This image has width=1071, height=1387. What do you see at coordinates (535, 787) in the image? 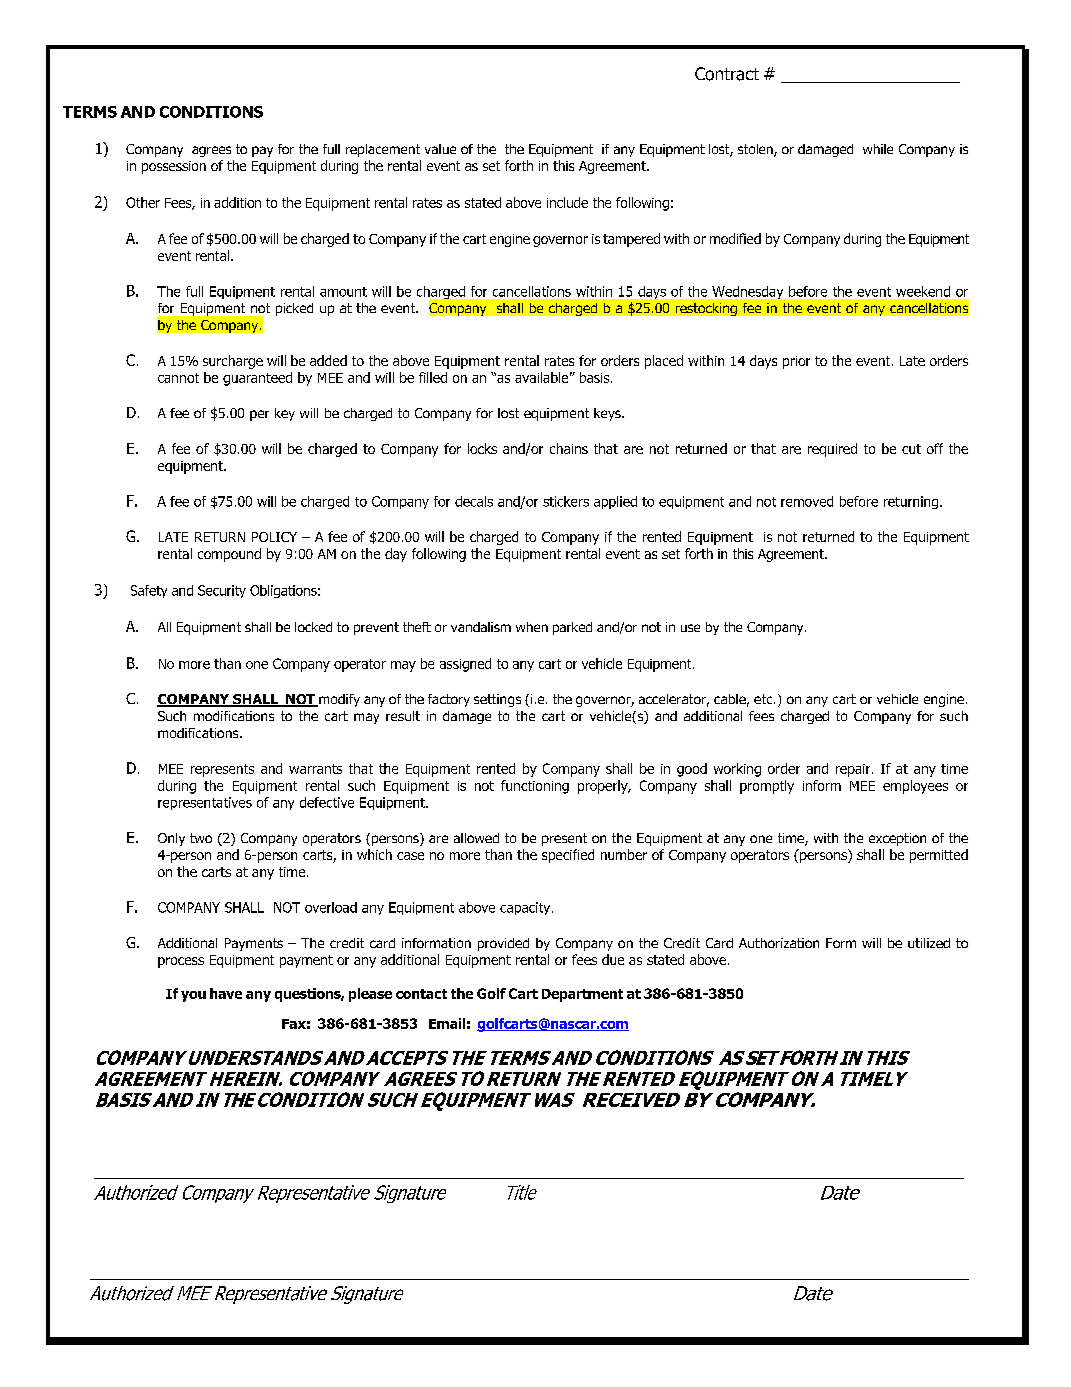
I see `functioning` at bounding box center [535, 787].
